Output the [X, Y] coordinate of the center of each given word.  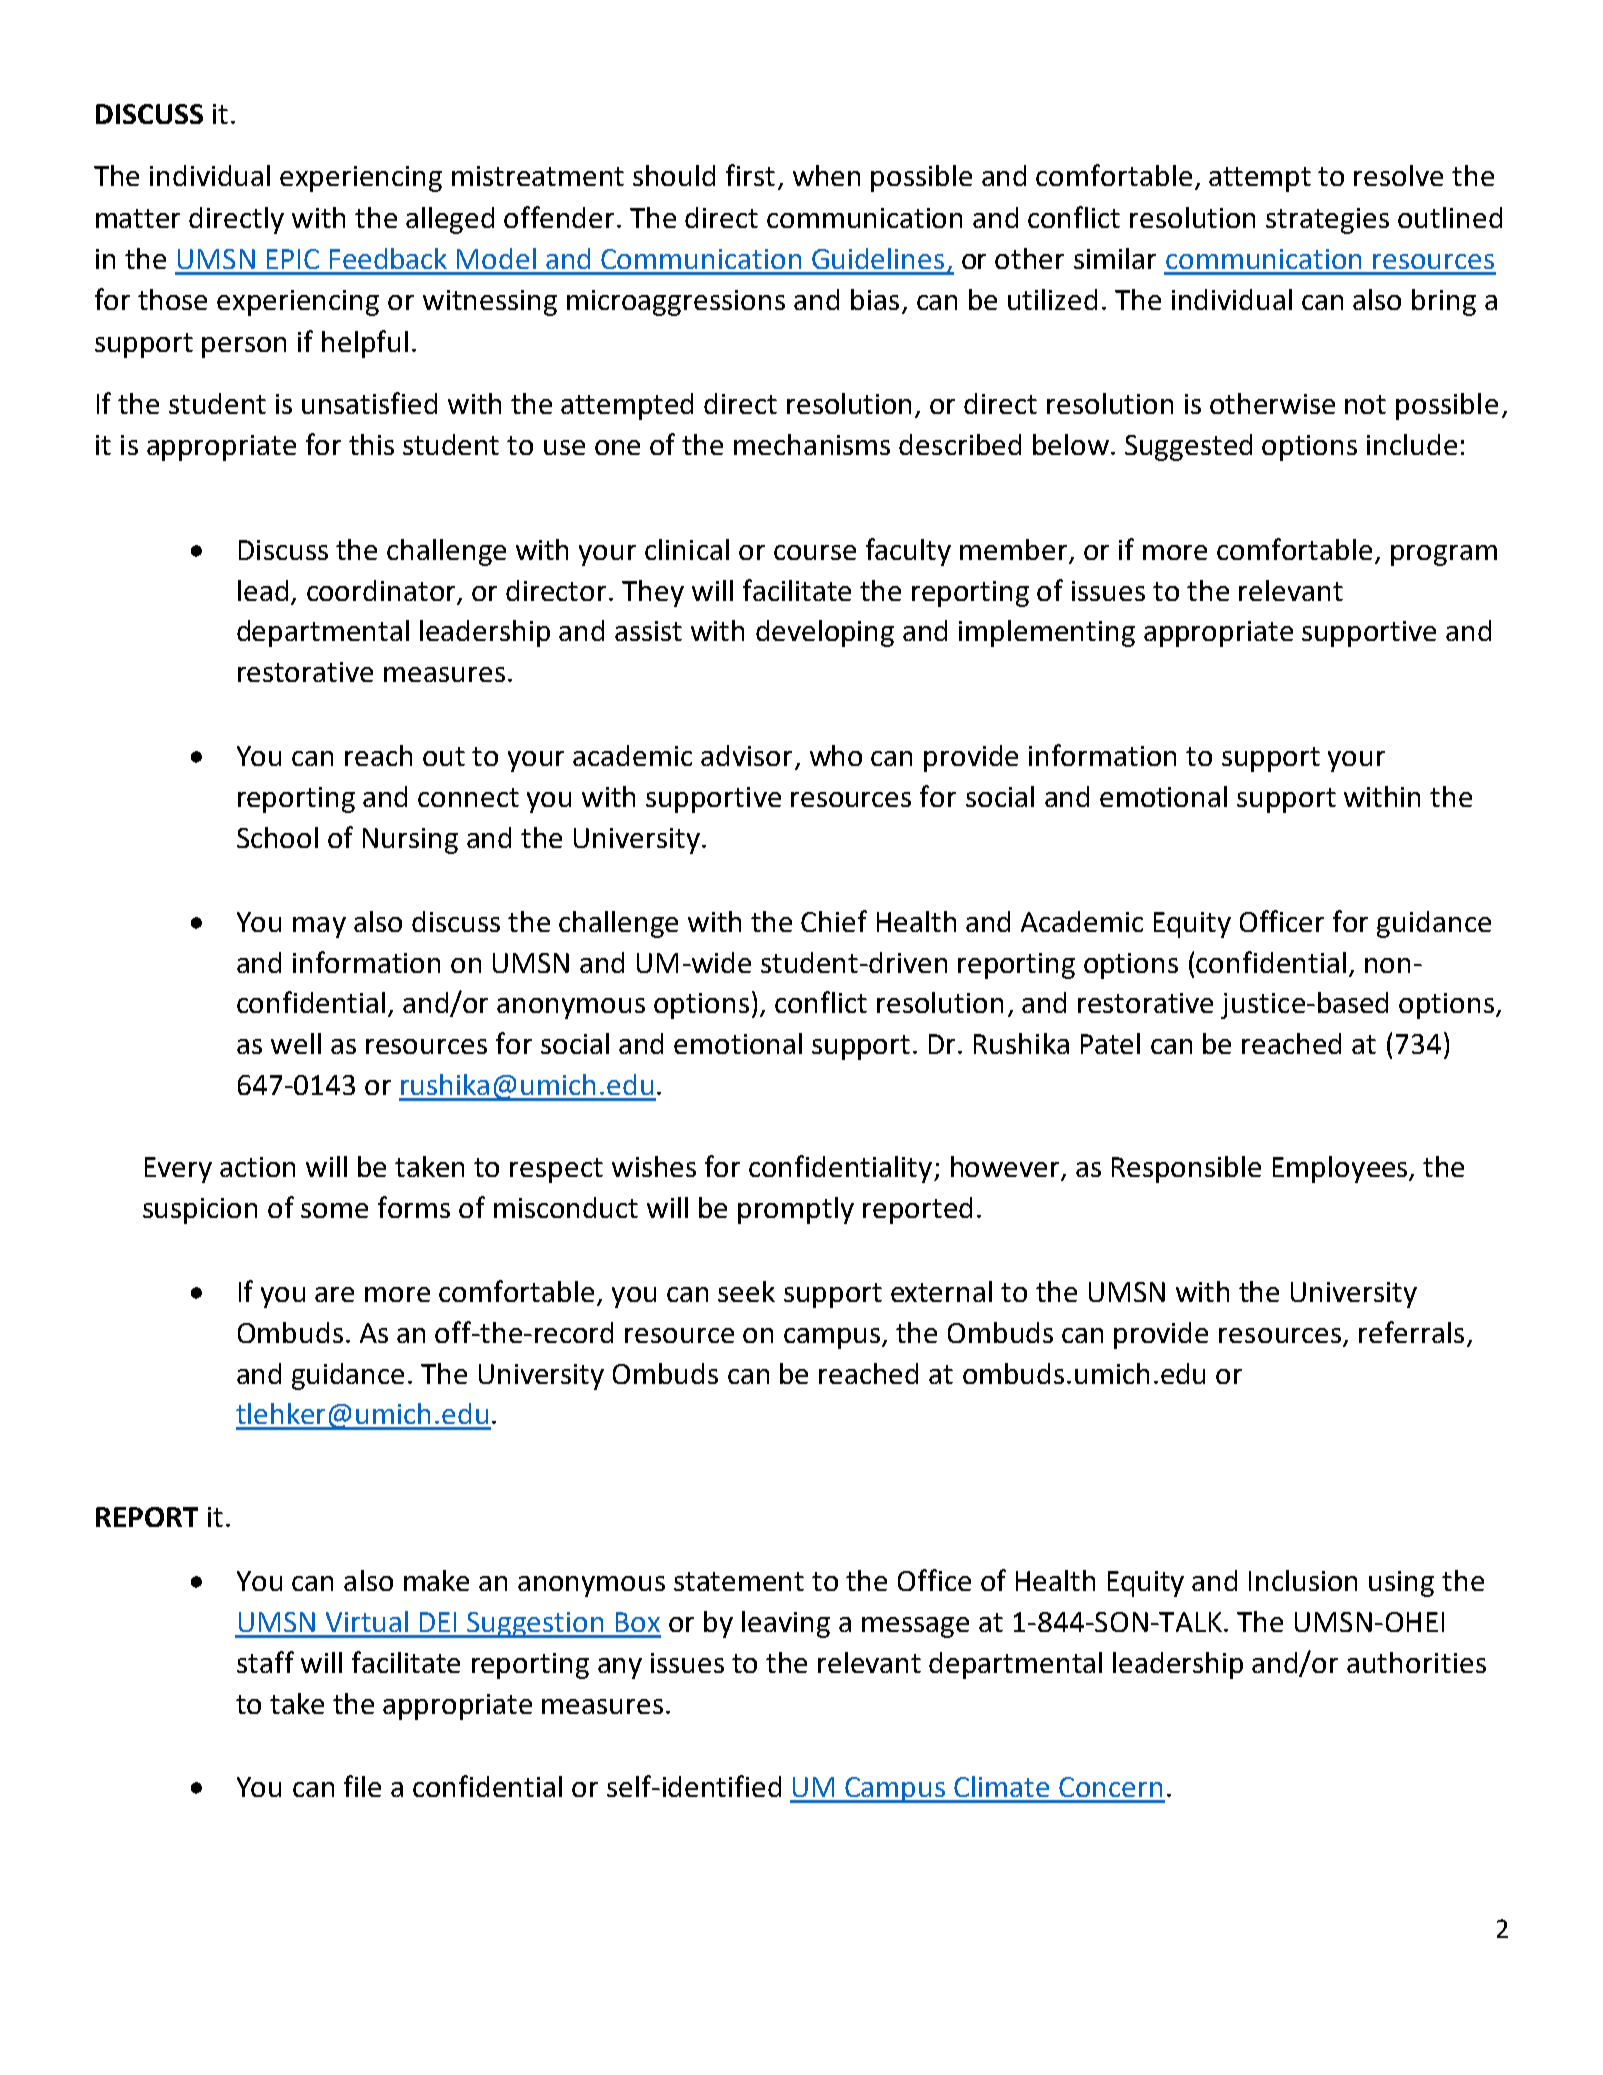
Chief [834, 921]
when [826, 175]
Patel [1110, 1043]
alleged [450, 220]
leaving [786, 1624]
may [319, 927]
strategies [1327, 221]
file [362, 1786]
